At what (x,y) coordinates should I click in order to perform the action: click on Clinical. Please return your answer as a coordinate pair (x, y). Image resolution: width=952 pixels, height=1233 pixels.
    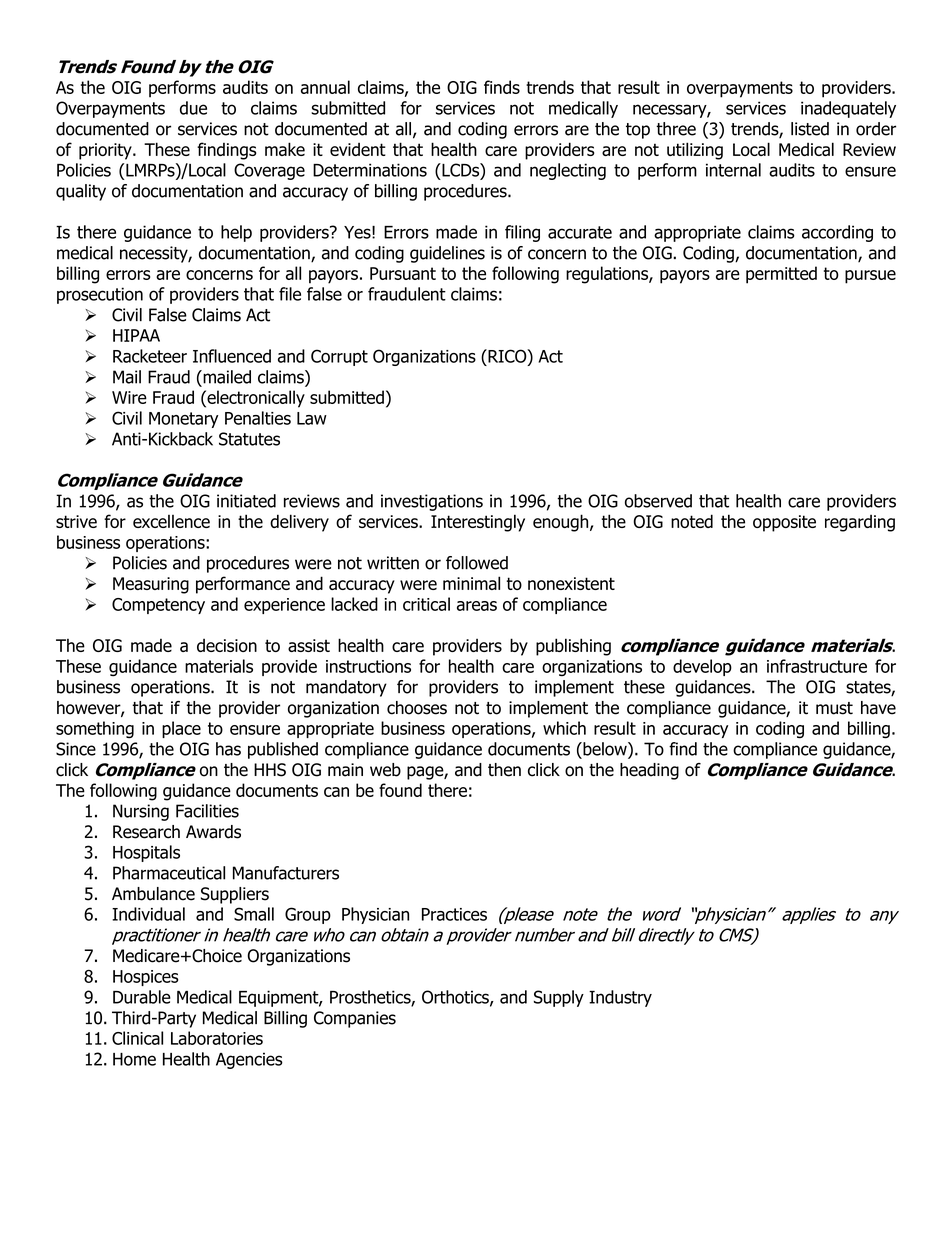
    Looking at the image, I should click on (137, 1038).
